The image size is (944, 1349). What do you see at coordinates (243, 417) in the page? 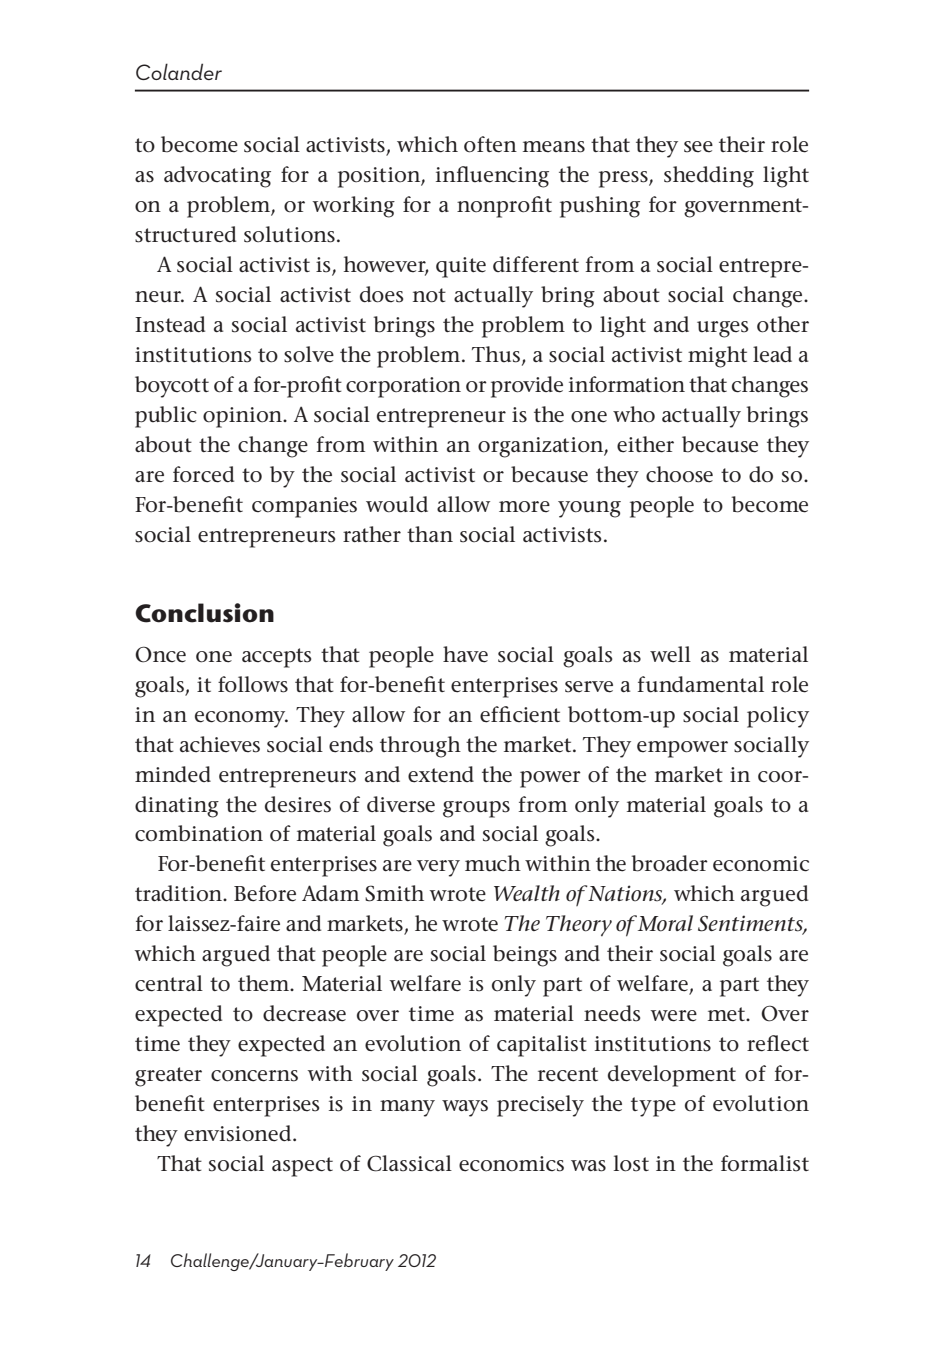
I see `opinion` at bounding box center [243, 417].
